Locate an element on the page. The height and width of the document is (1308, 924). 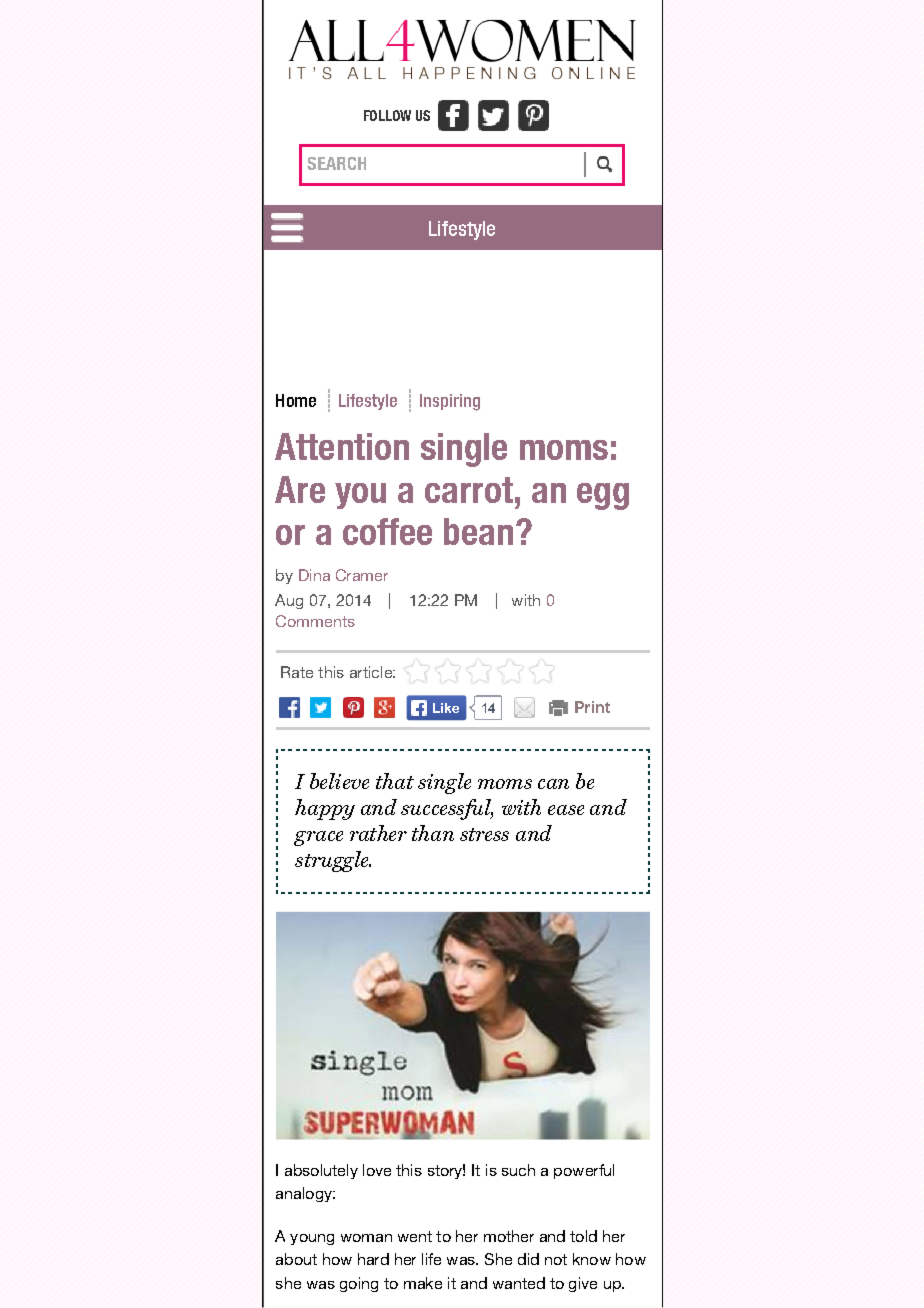
struggle is located at coordinates (333, 861).
